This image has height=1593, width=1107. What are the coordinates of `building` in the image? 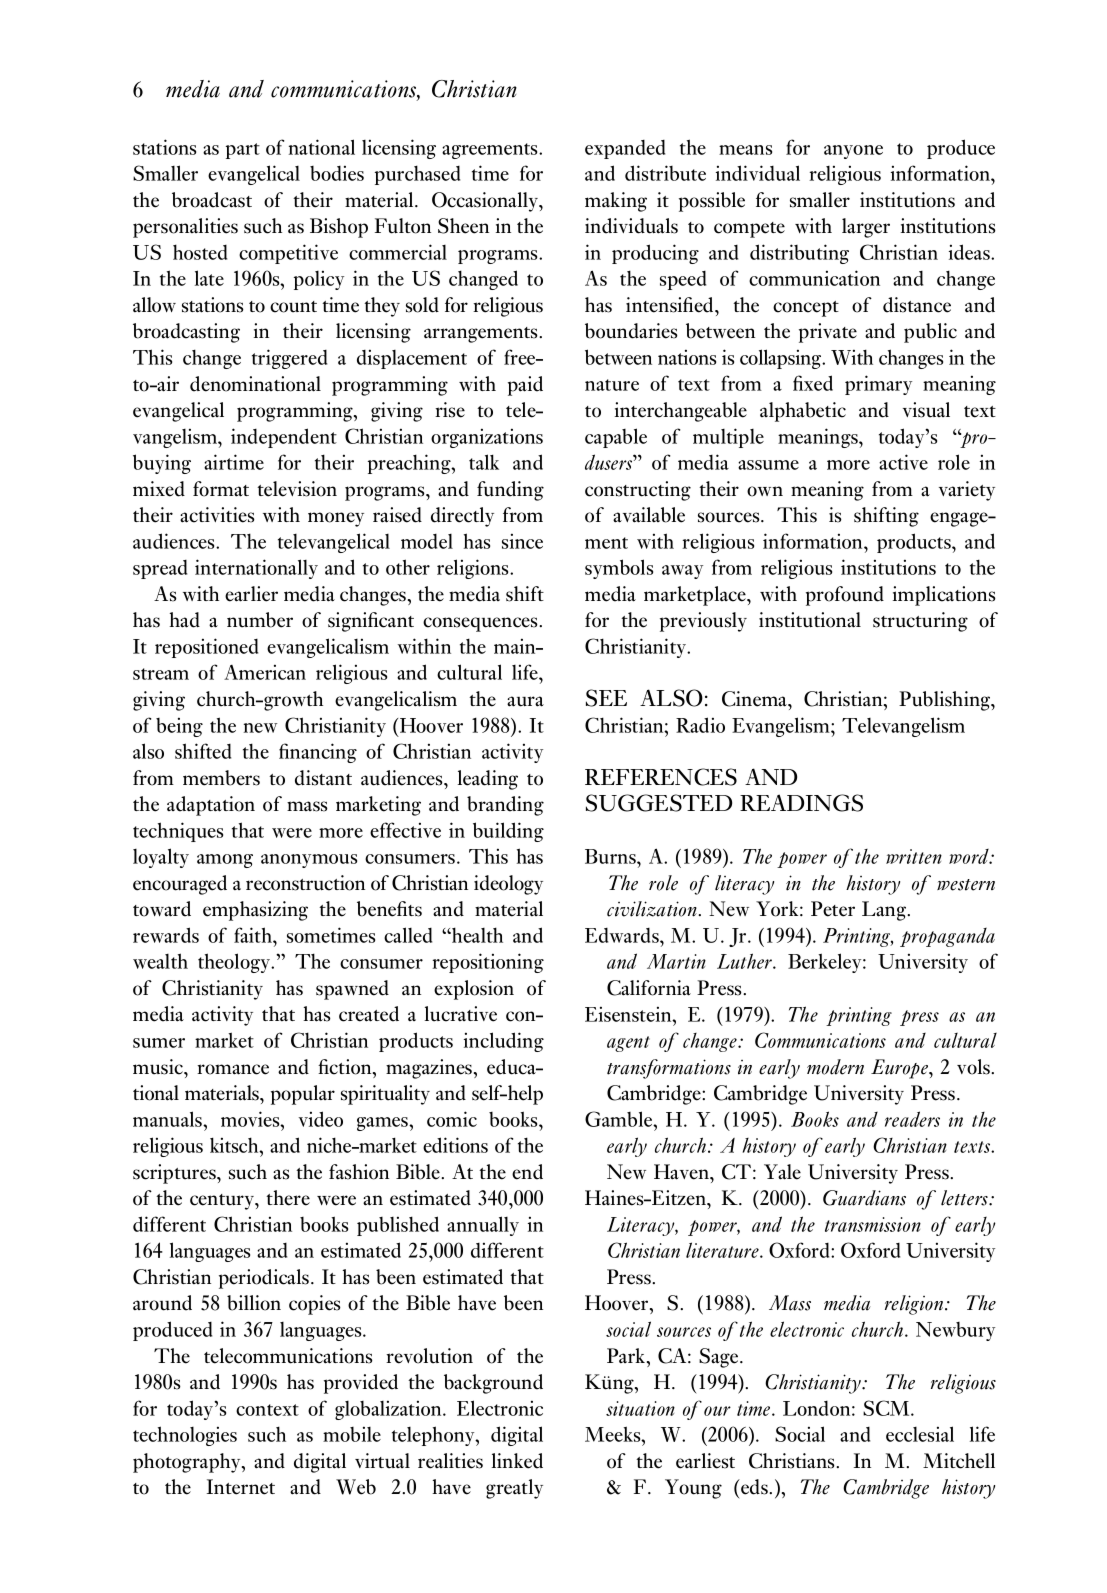 It's located at (508, 832).
